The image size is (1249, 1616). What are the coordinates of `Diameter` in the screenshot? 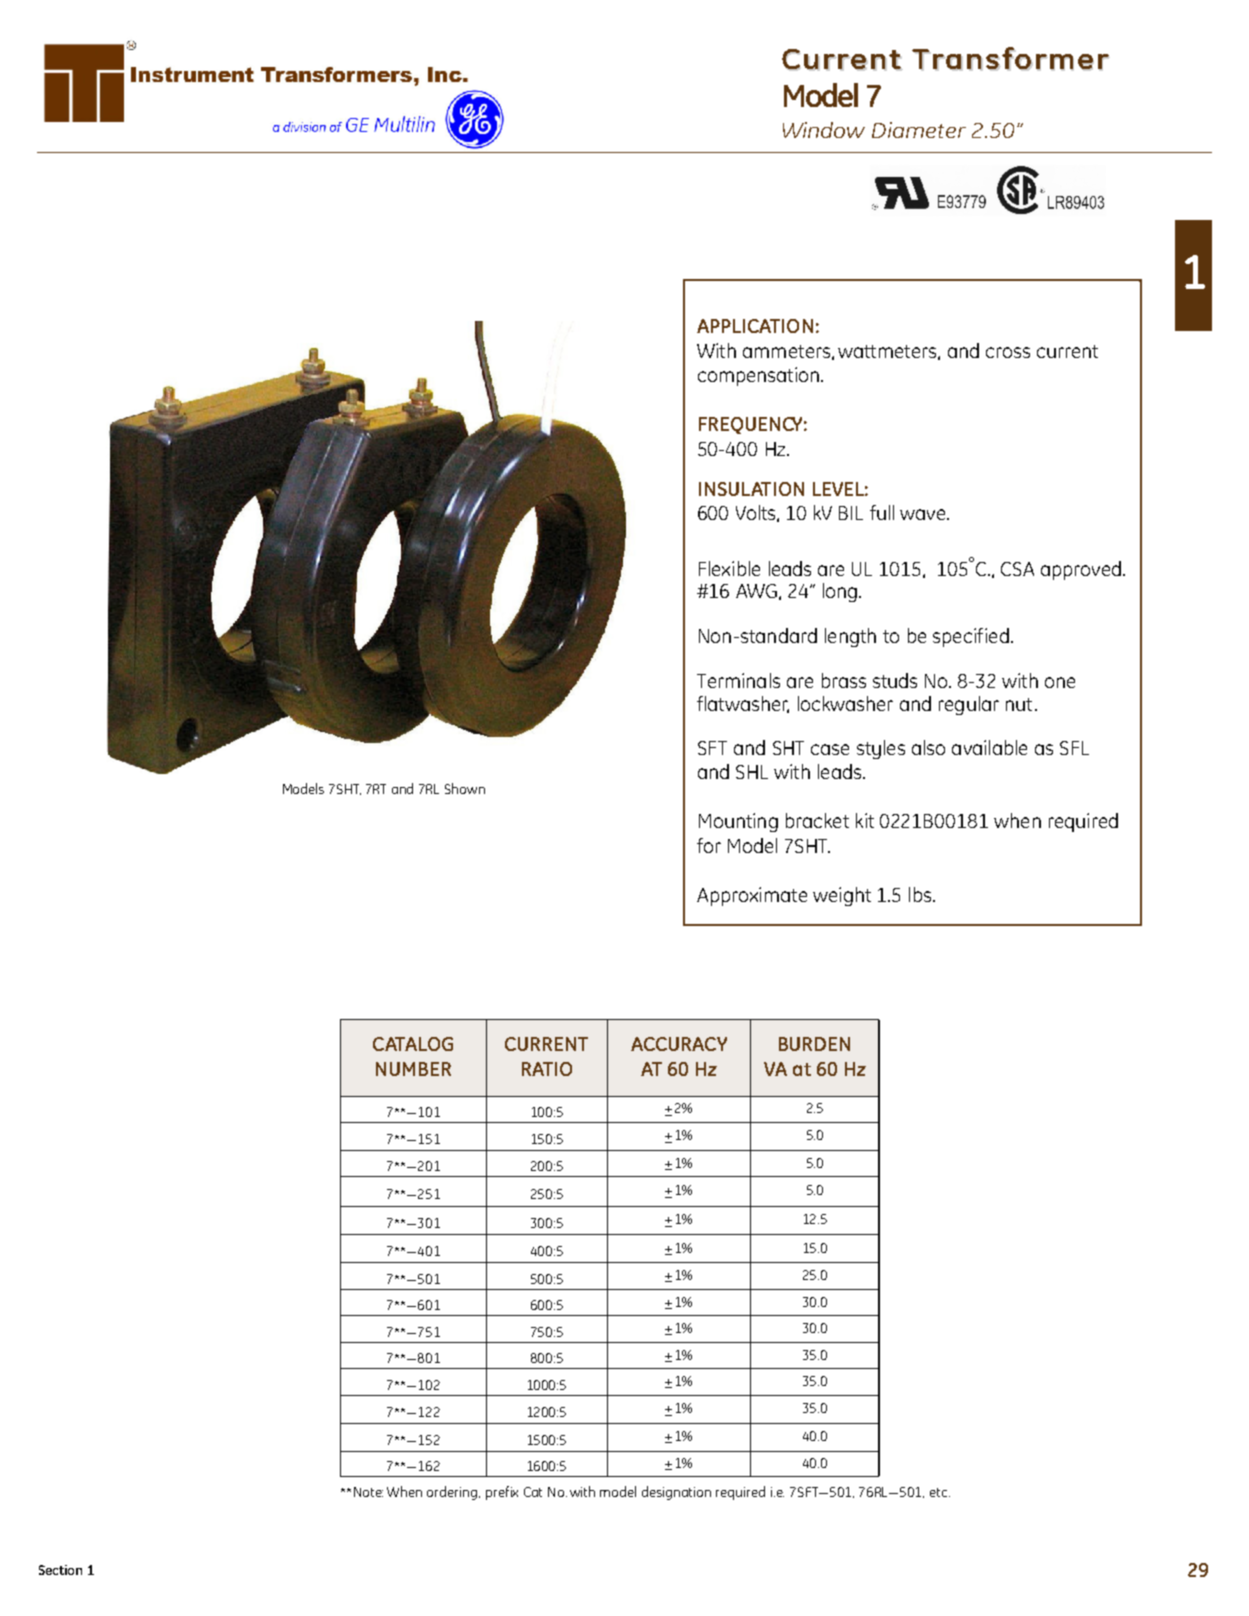 It's located at (919, 130).
